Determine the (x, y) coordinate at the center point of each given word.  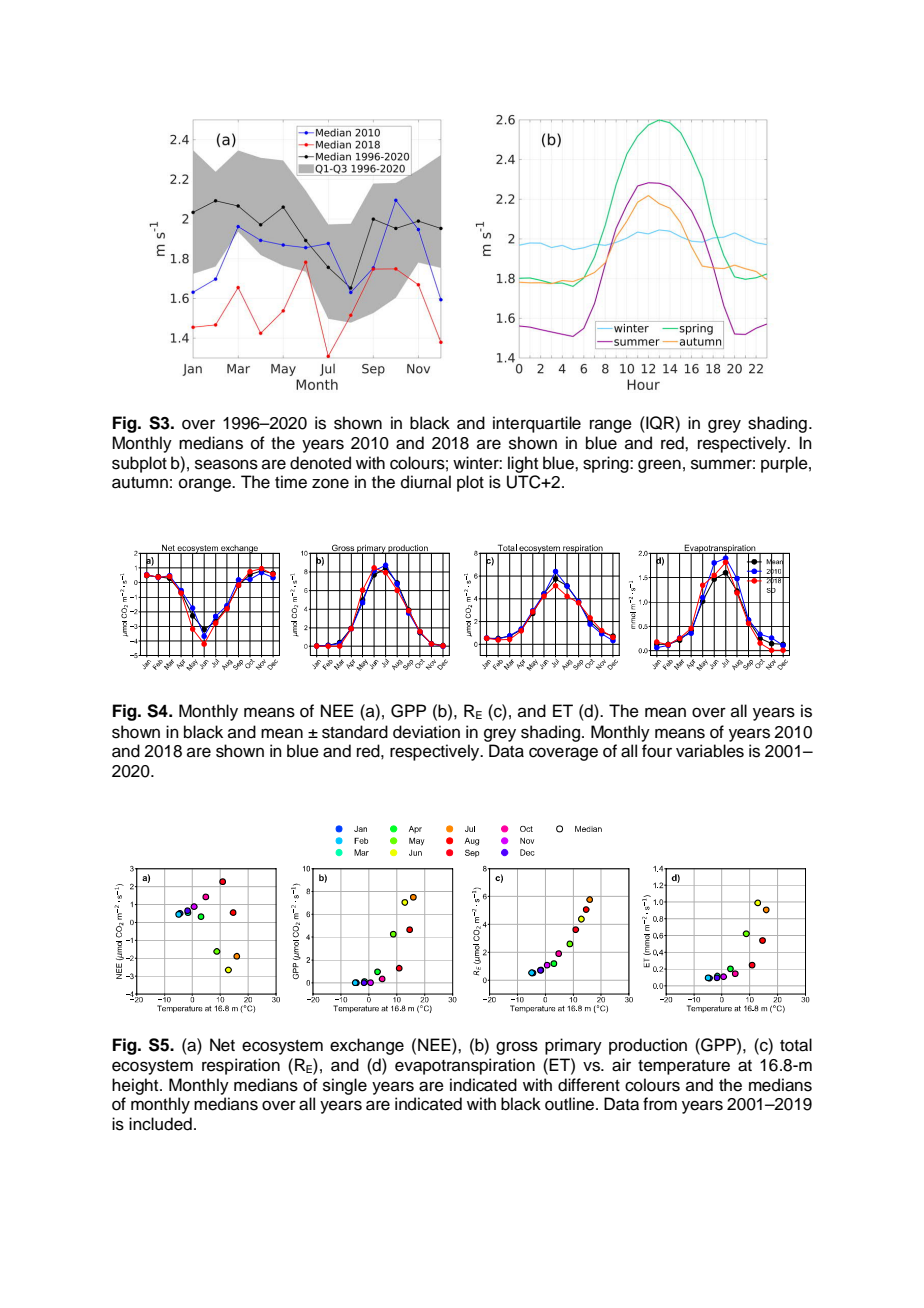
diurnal (426, 482)
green (659, 466)
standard (355, 732)
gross (517, 1048)
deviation (426, 732)
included (160, 1124)
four (657, 751)
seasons (226, 464)
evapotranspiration (465, 1066)
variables (710, 751)
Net (222, 1045)
